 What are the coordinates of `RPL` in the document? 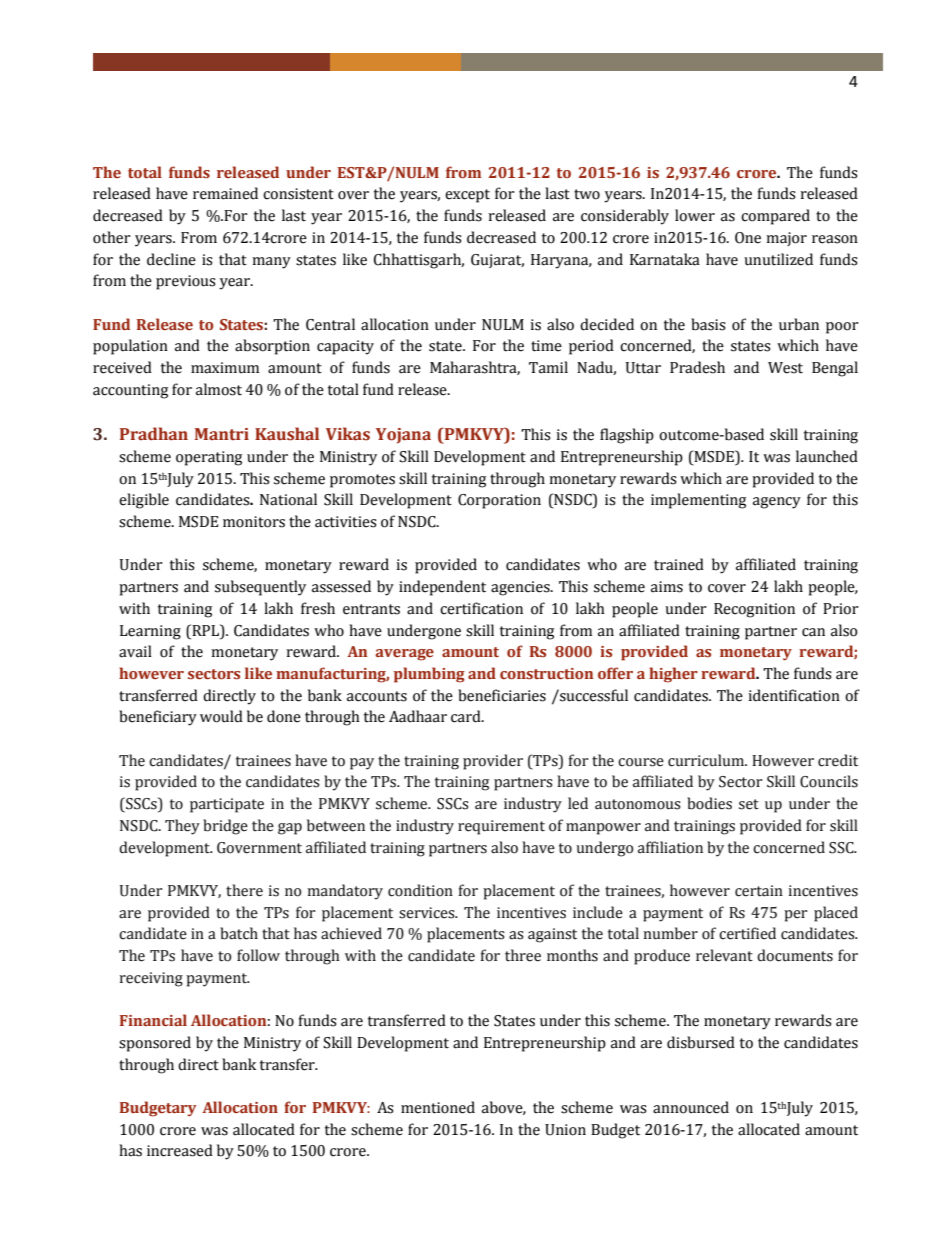 It's located at (205, 630).
